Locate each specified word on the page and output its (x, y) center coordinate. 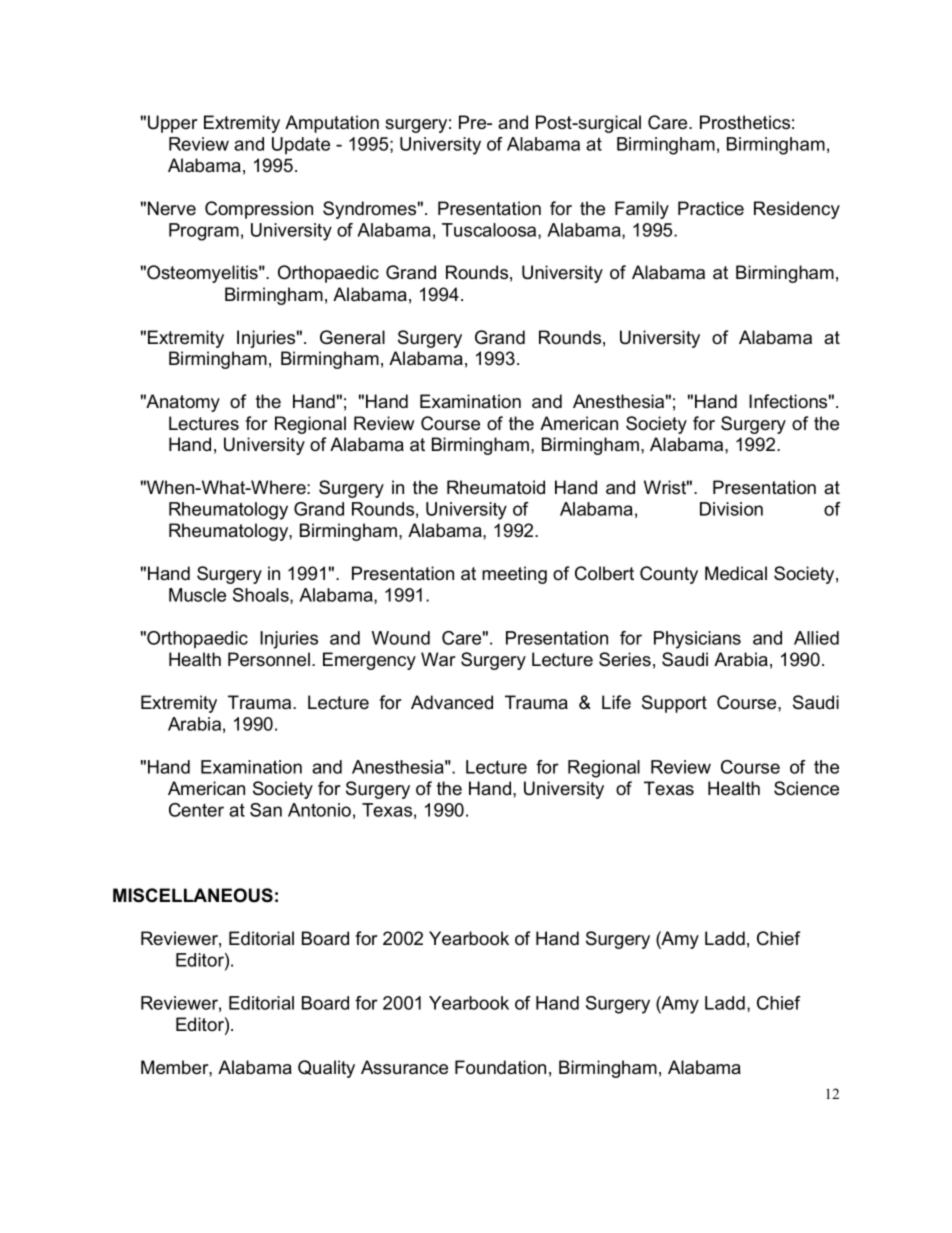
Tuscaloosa (490, 231)
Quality (326, 1069)
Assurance (404, 1067)
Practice (711, 208)
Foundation (500, 1067)
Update (301, 145)
